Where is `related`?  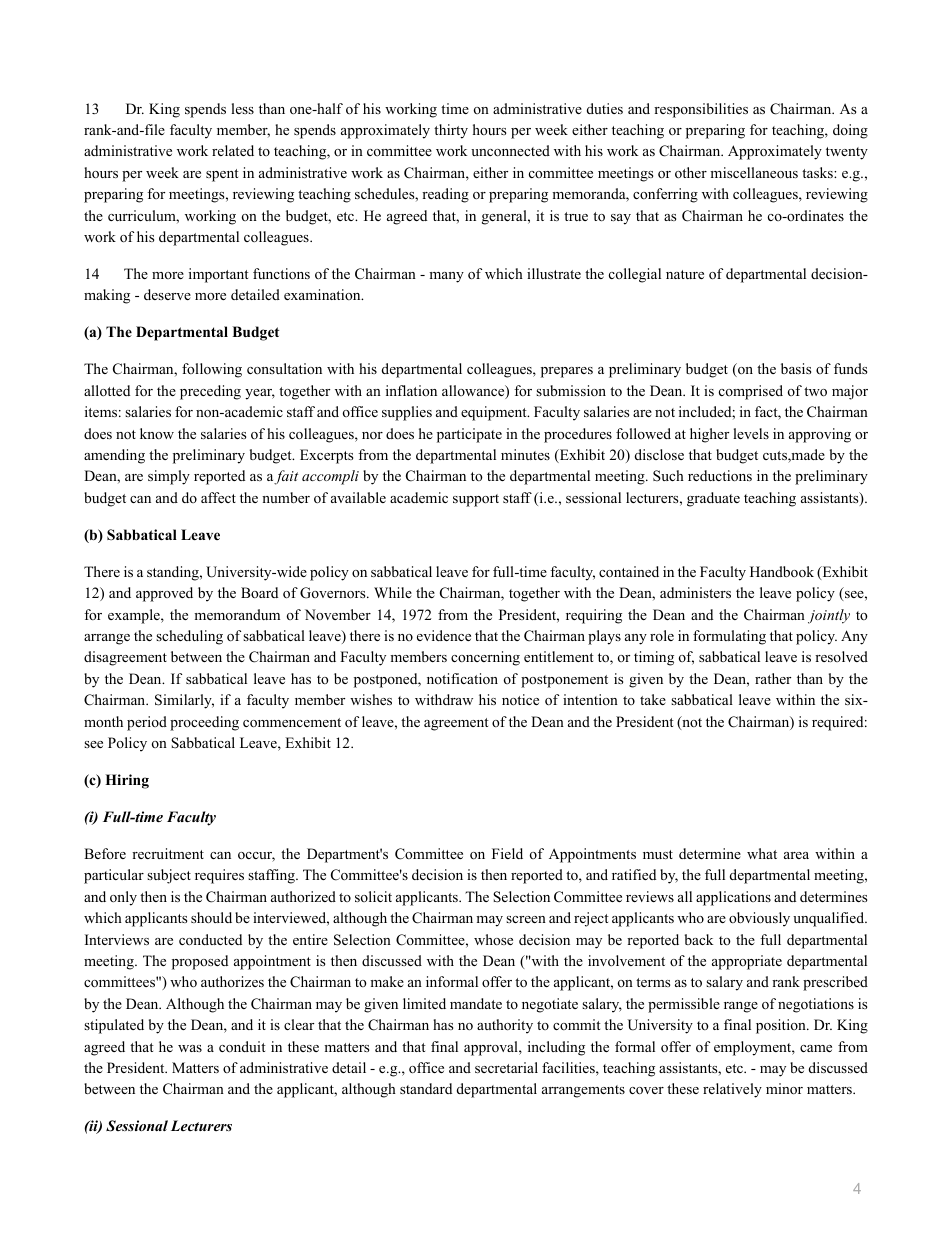 related is located at coordinates (233, 150).
